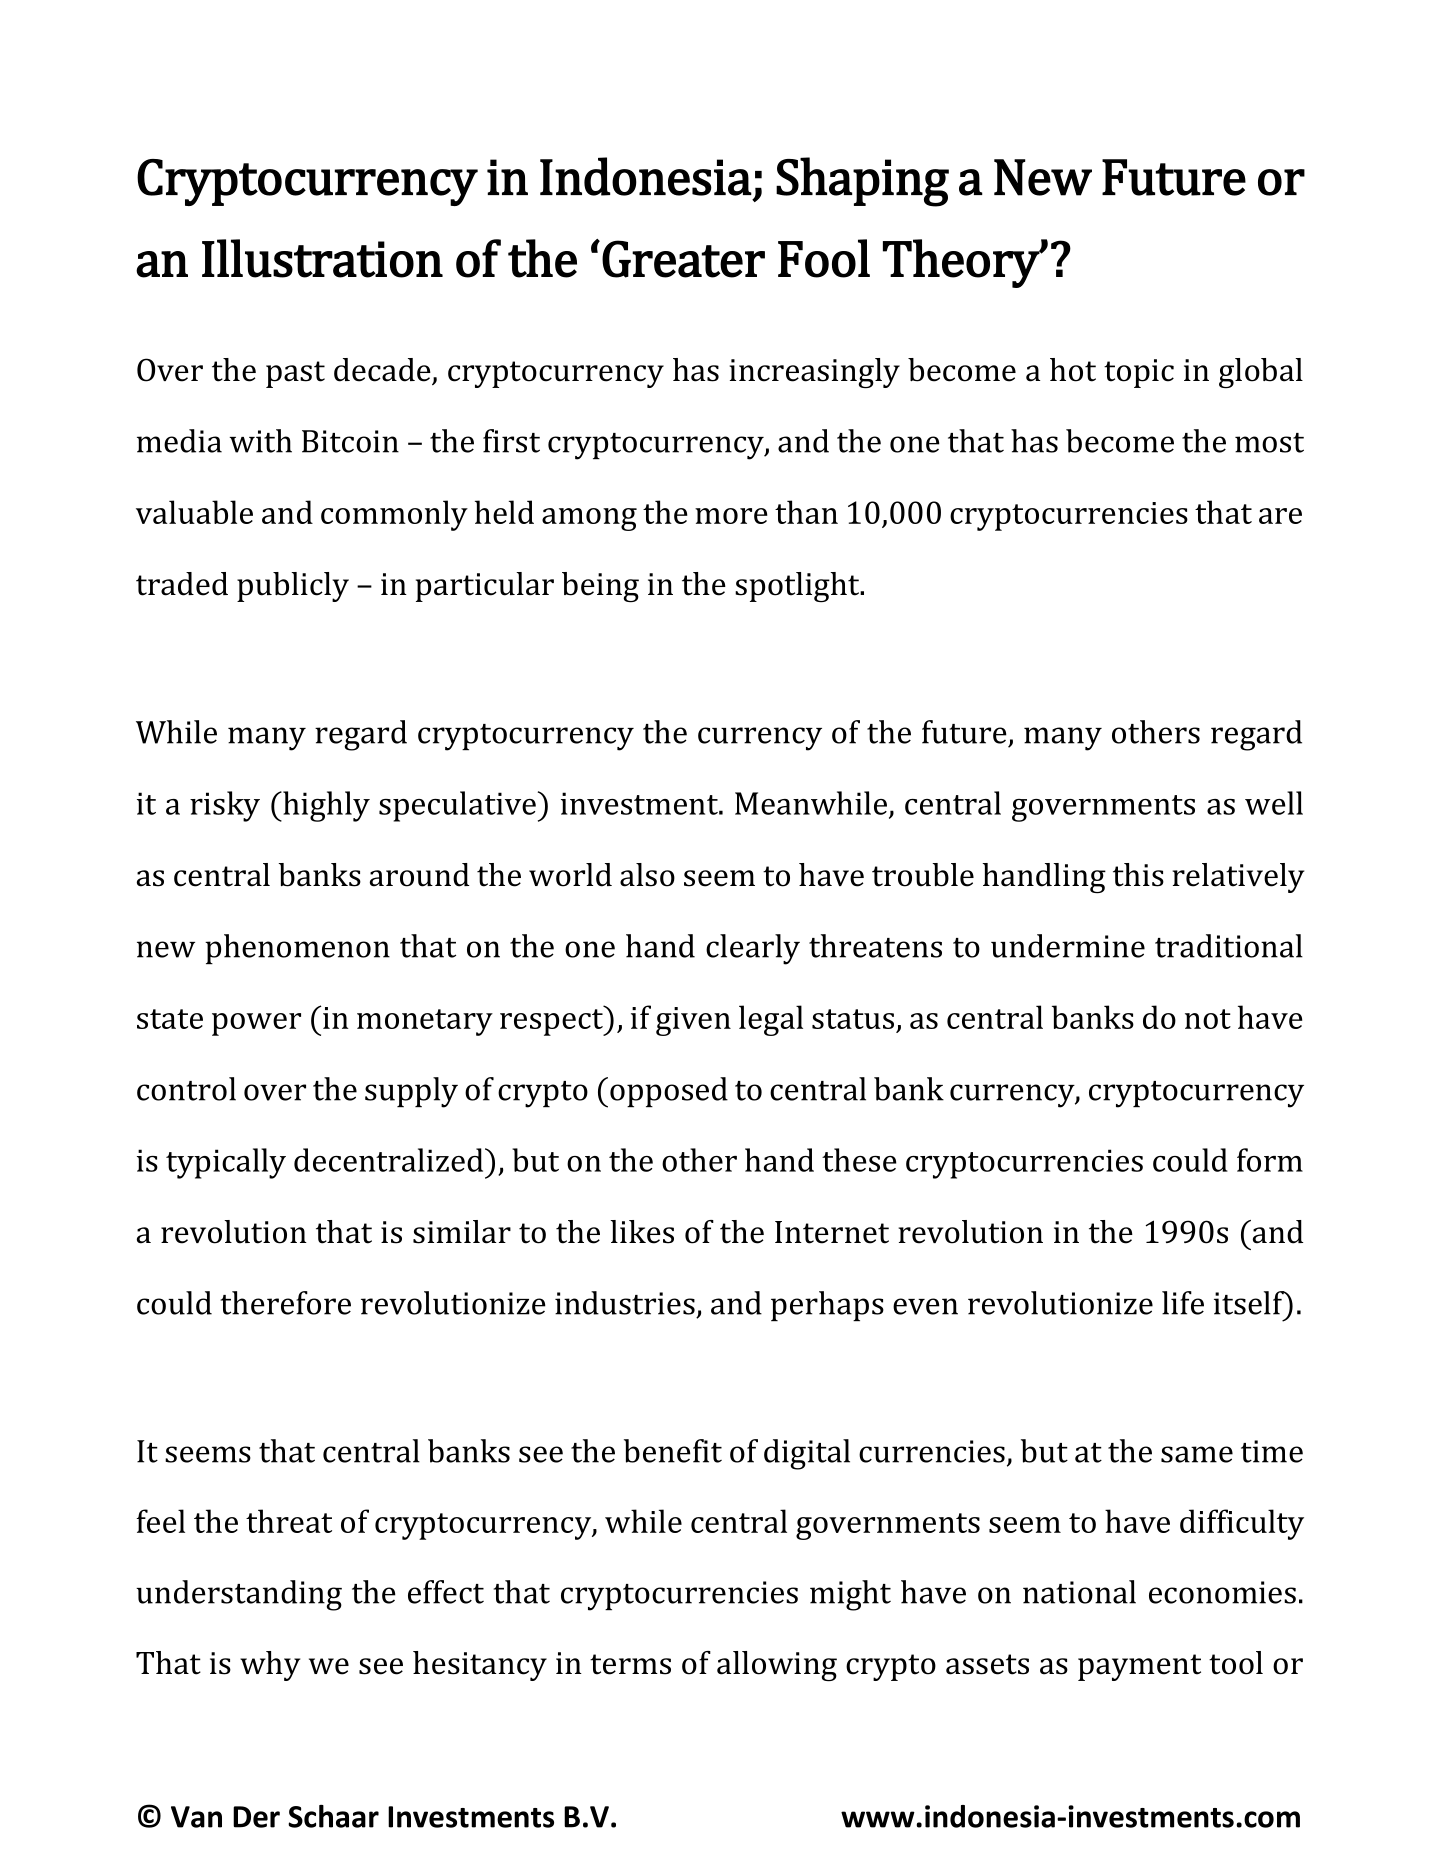 The image size is (1439, 1862). I want to click on spotlight, so click(798, 587).
